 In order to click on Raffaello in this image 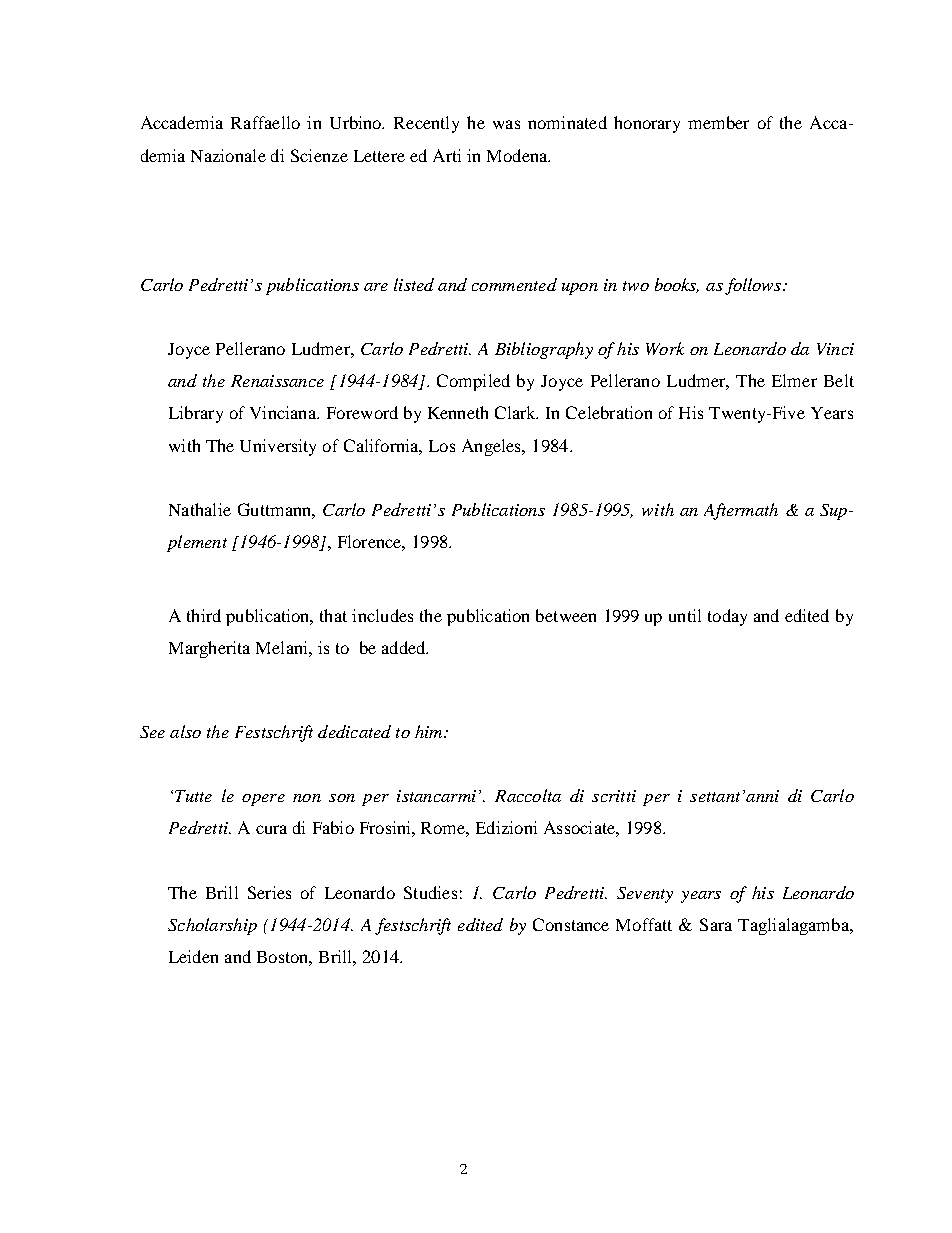, I will do `click(265, 122)`.
